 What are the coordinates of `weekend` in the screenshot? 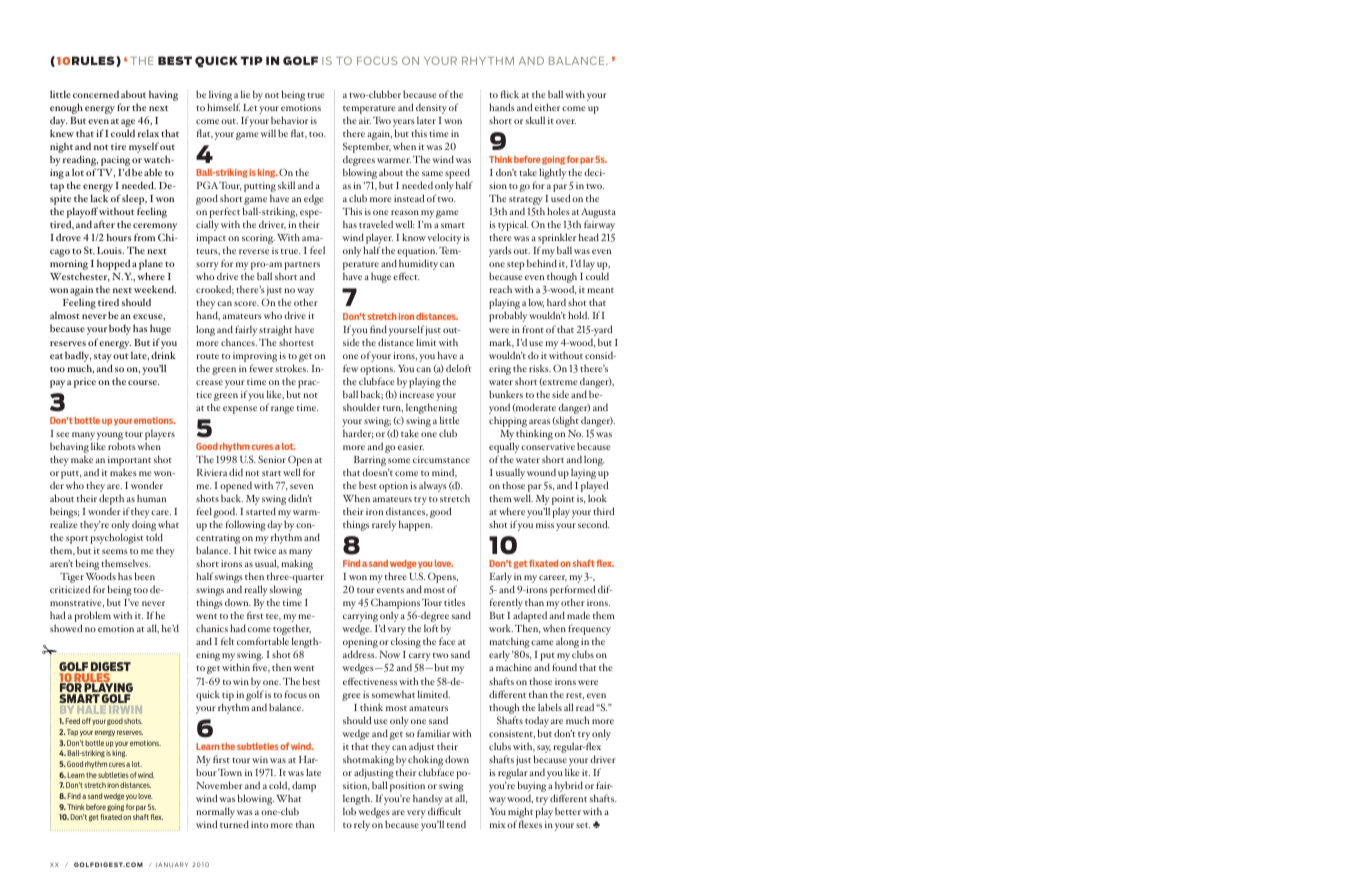 It's located at (155, 289).
